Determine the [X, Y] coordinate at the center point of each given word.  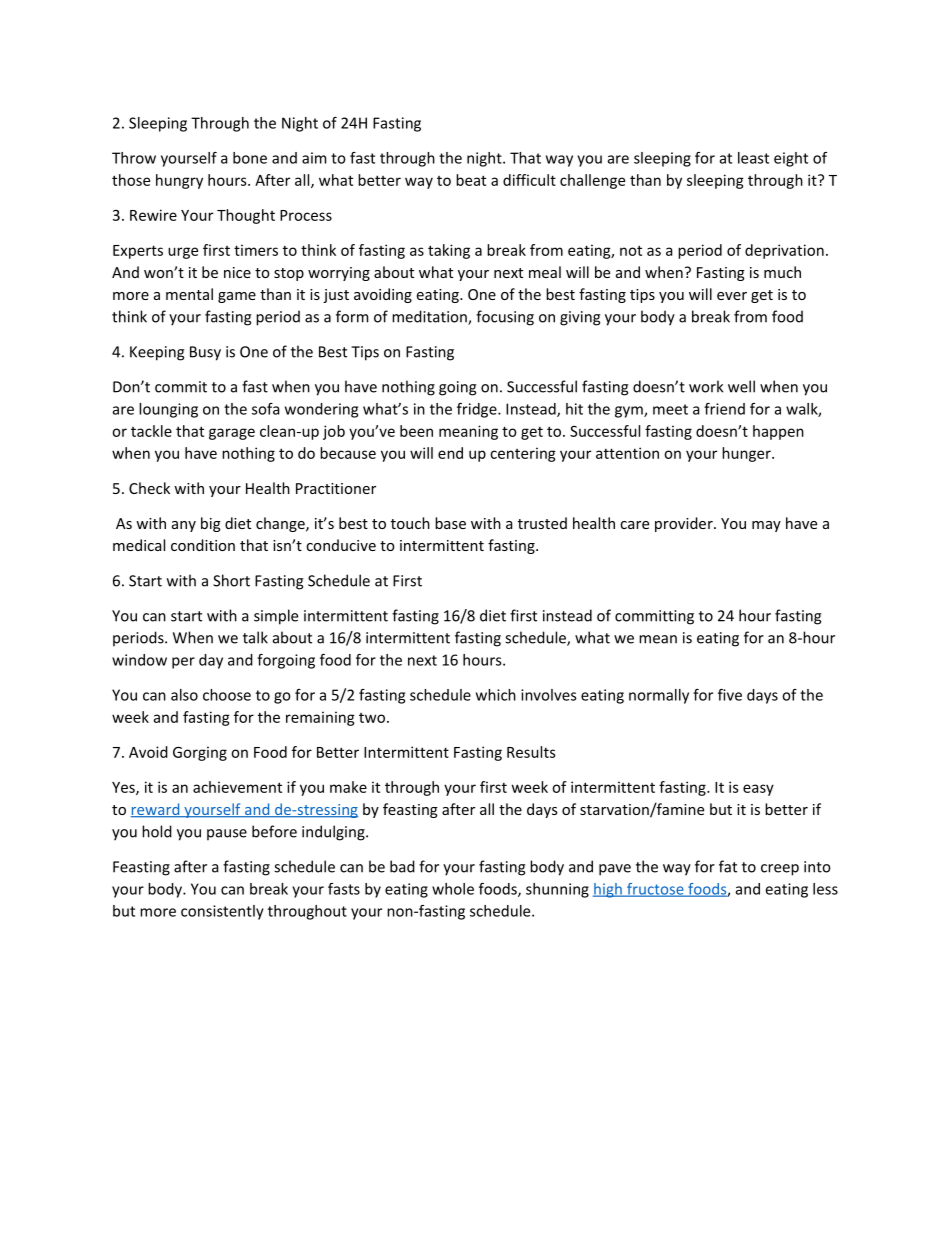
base [450, 523]
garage [232, 434]
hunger [747, 454]
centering [523, 454]
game [237, 297]
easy [758, 790]
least [753, 158]
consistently [222, 912]
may [766, 526]
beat [471, 180]
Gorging [200, 753]
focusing [505, 318]
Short [231, 580]
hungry [179, 181]
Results [531, 752]
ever [732, 296]
